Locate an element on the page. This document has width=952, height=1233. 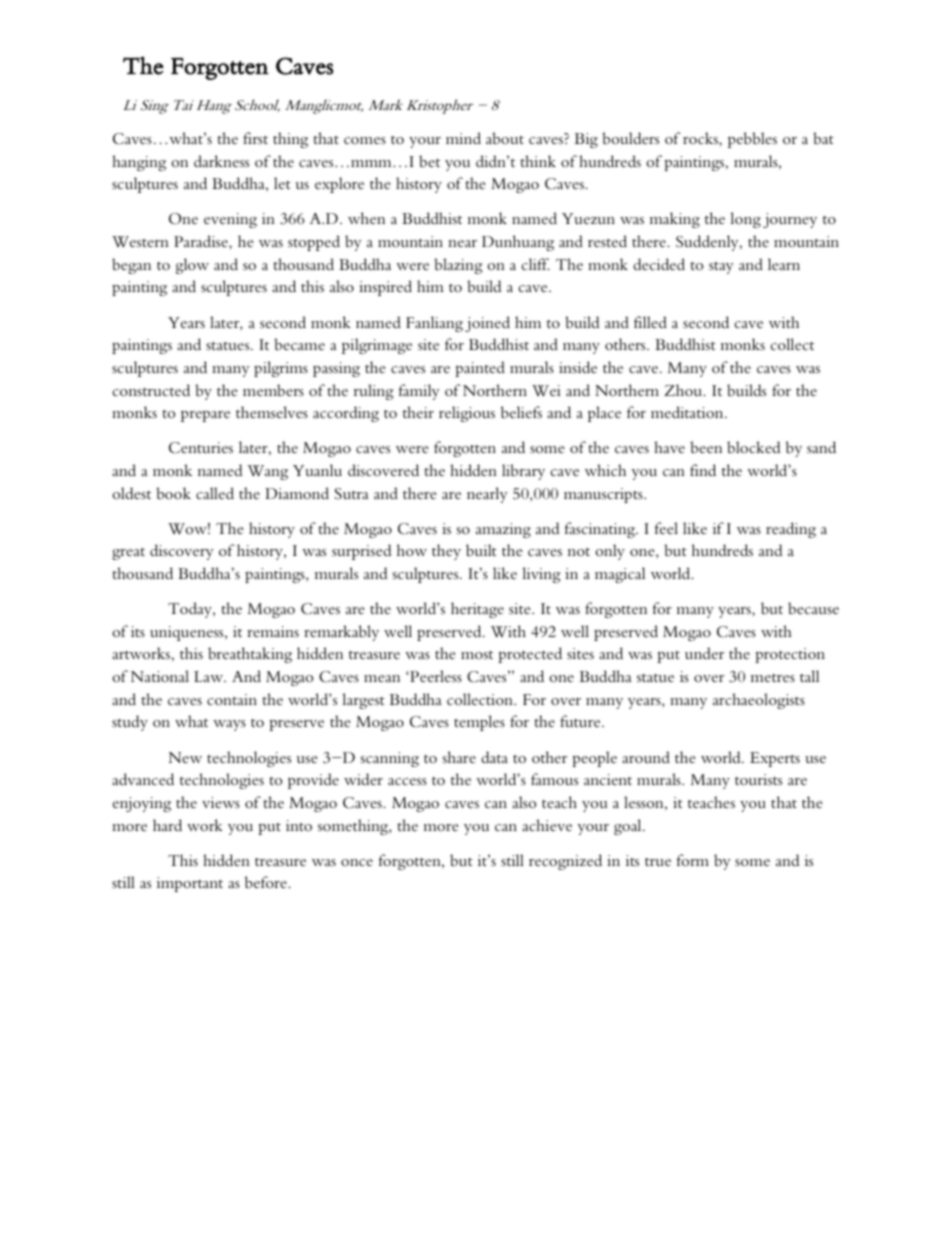
reading is located at coordinates (791, 530).
